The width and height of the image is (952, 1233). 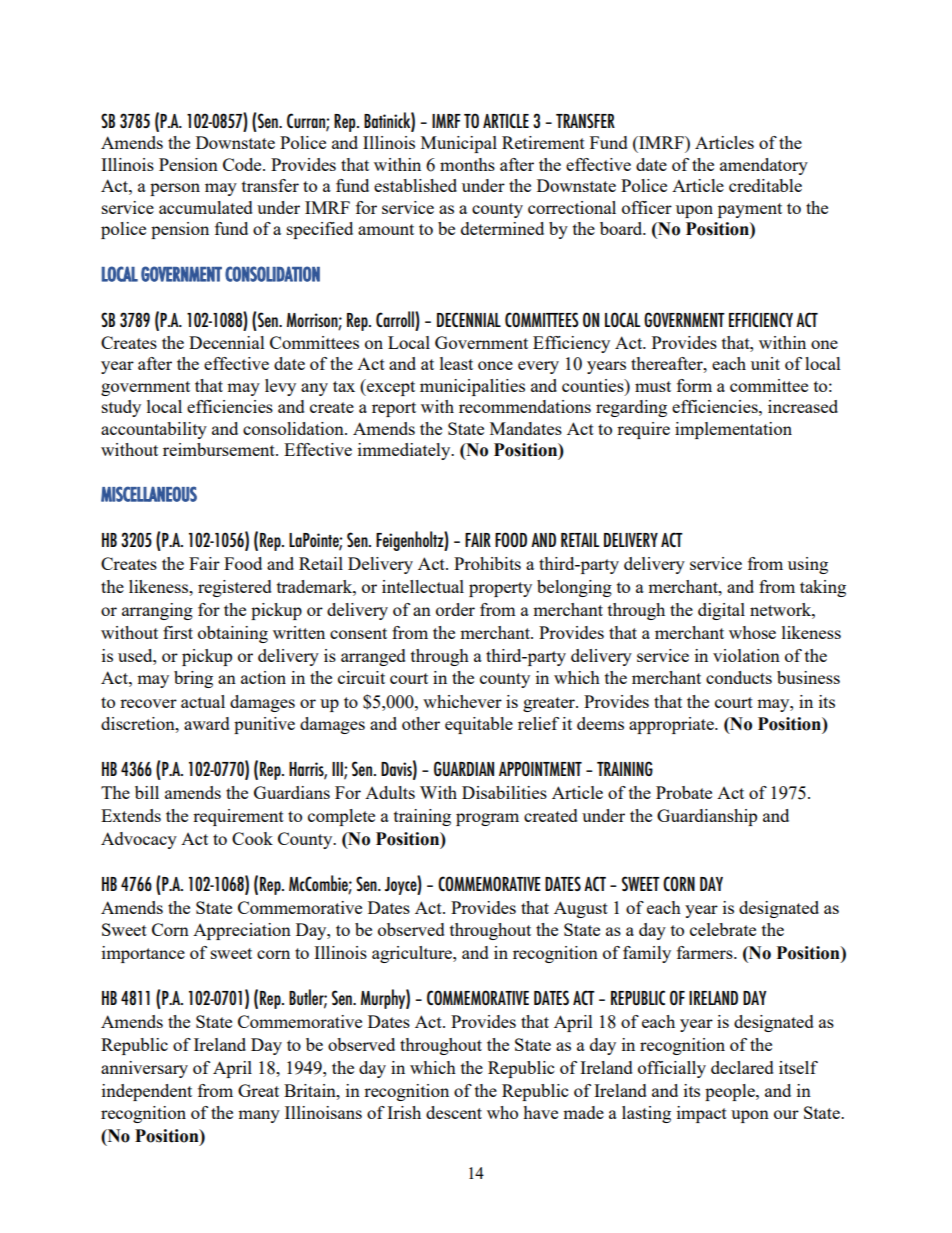 I want to click on Code, so click(x=243, y=164).
